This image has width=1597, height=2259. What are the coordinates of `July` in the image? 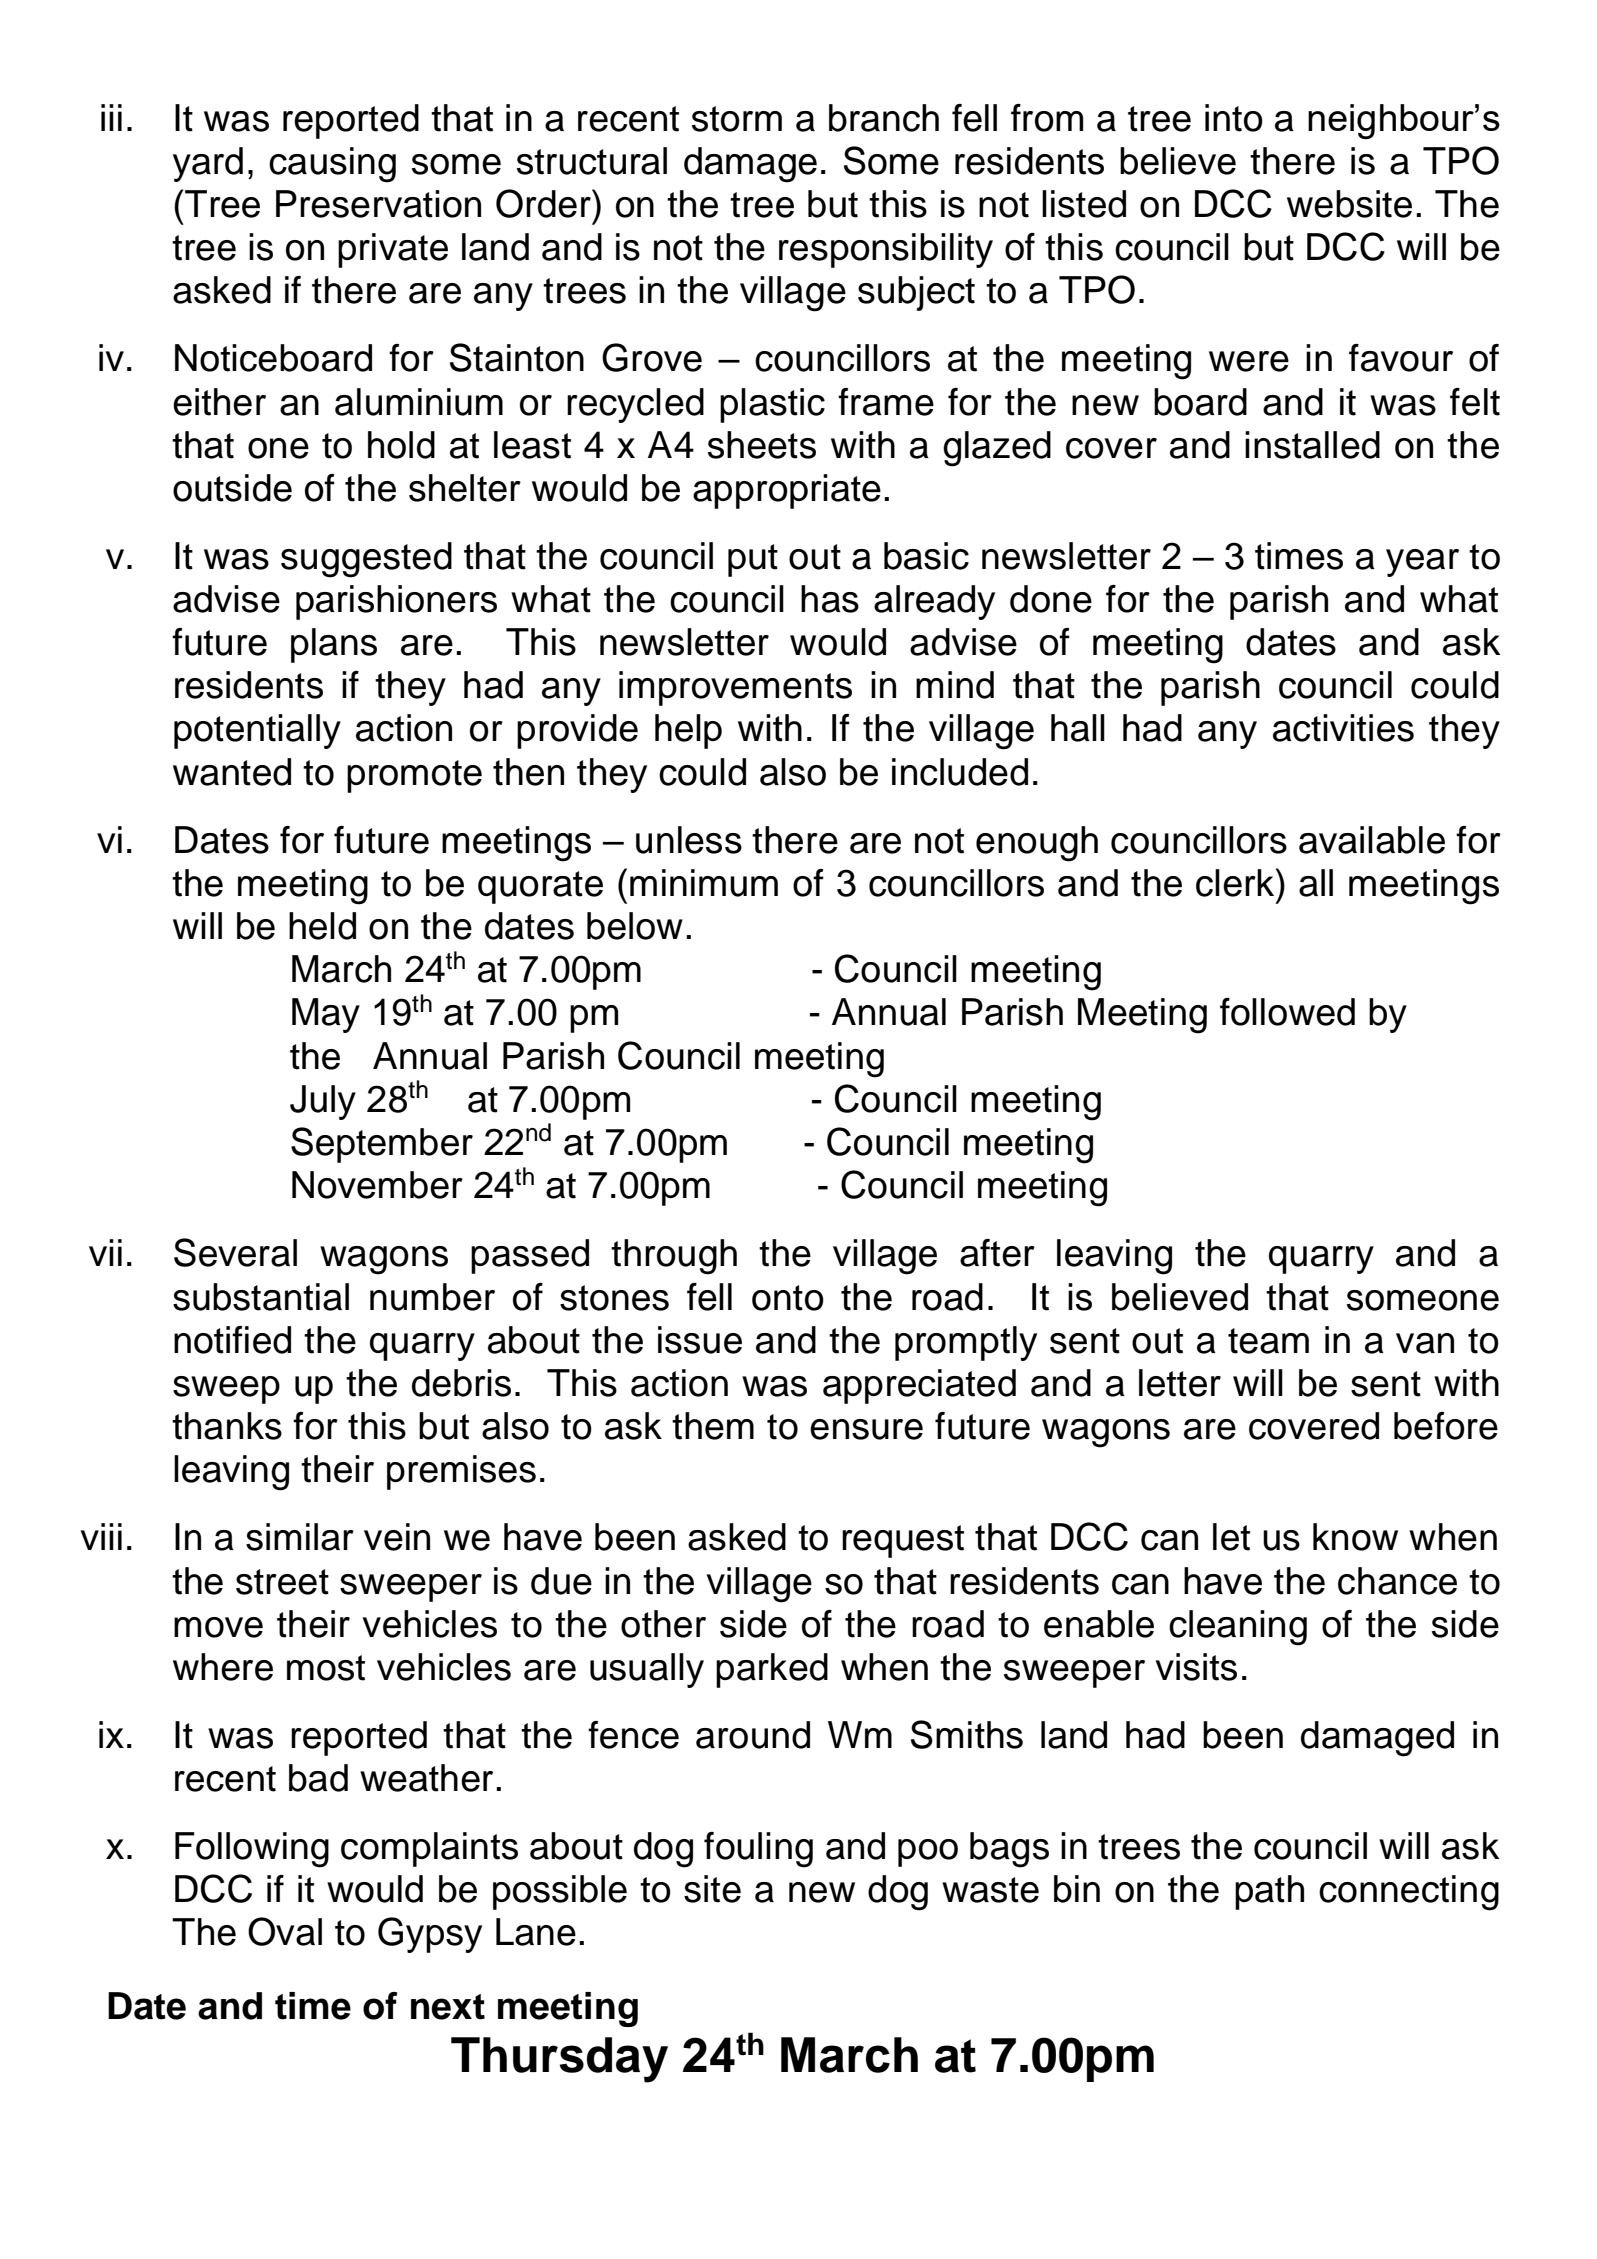 It's located at (323, 1102).
